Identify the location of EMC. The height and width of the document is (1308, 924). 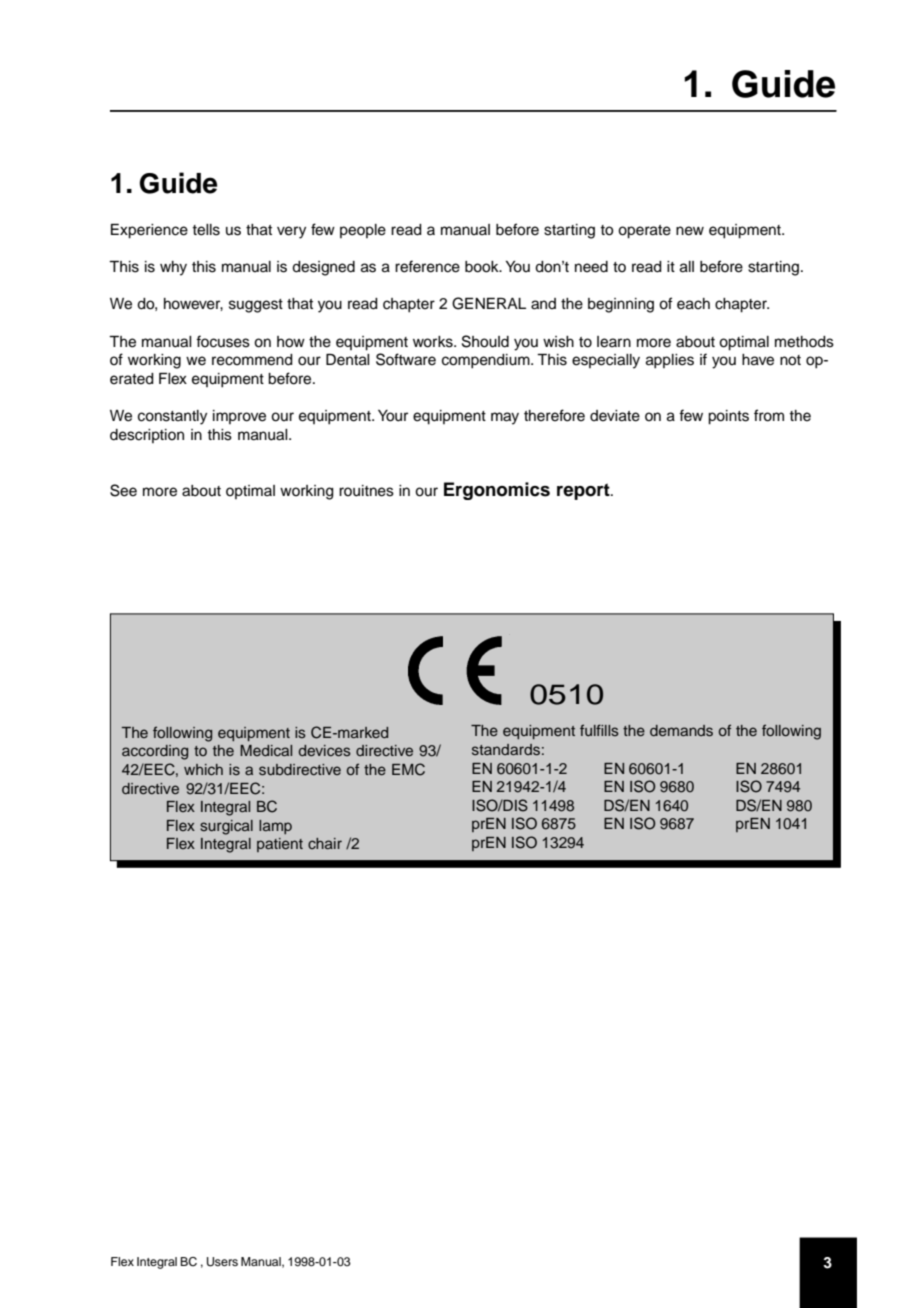
(408, 769).
